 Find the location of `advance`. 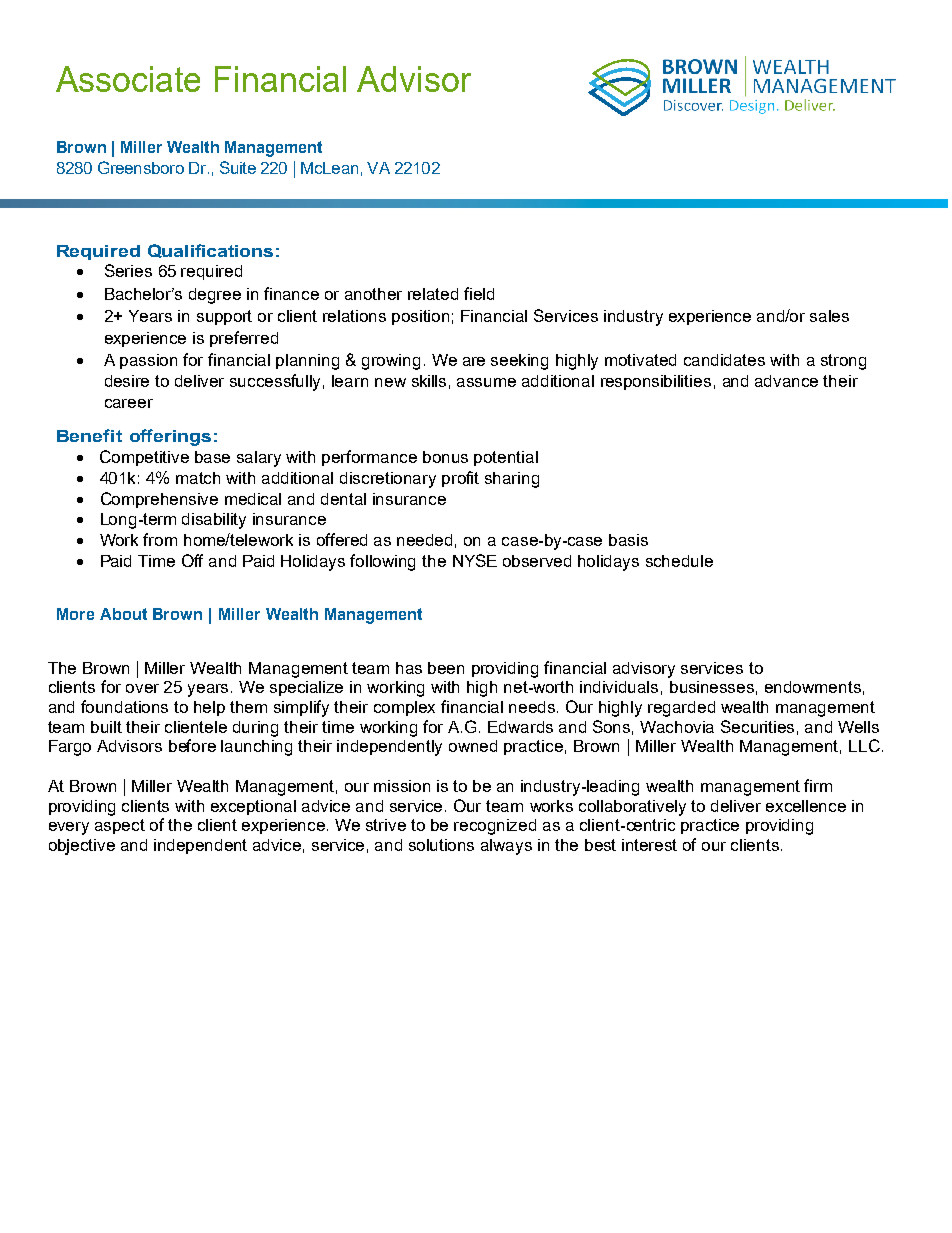

advance is located at coordinates (786, 381).
